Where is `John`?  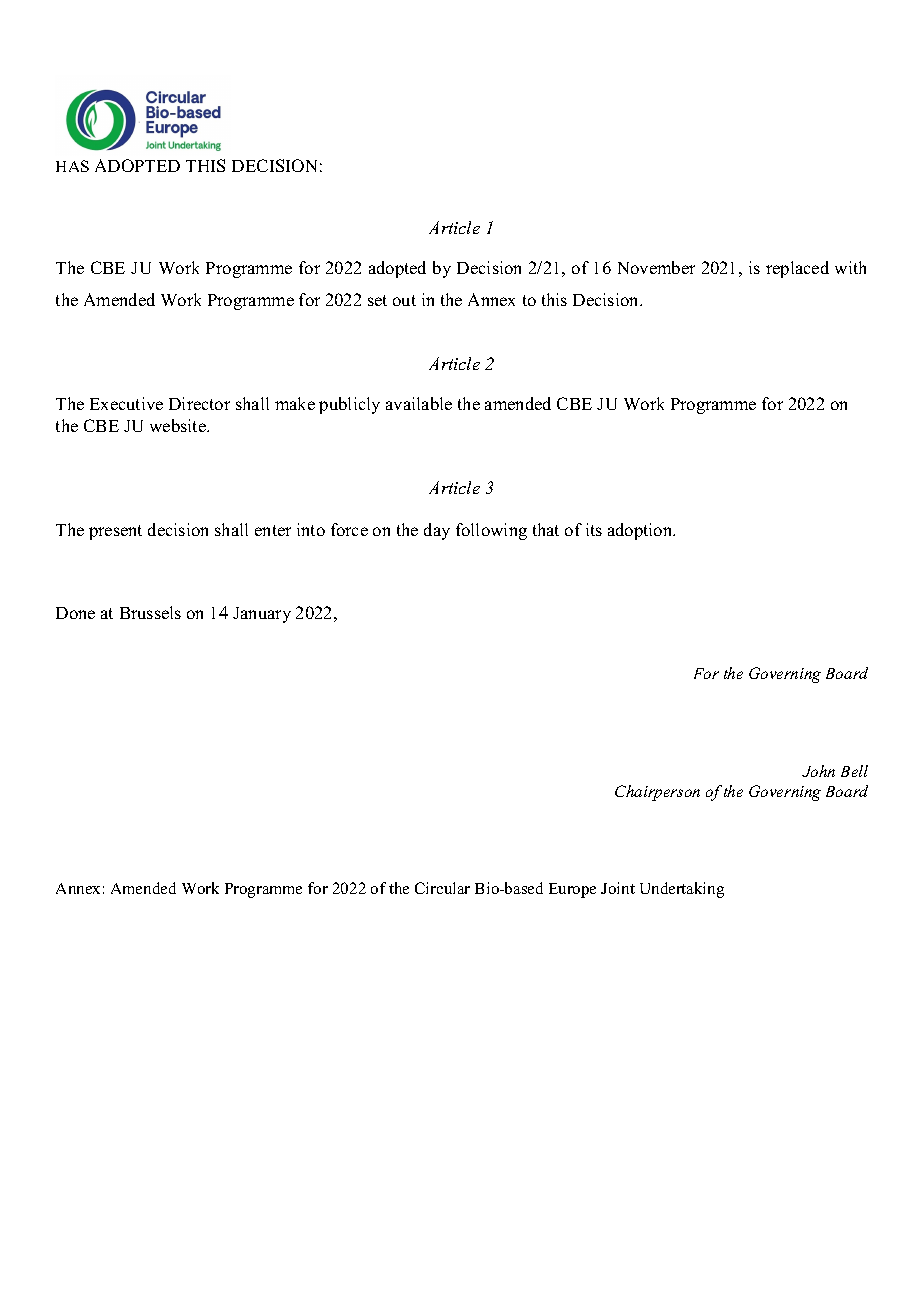
John is located at coordinates (818, 771).
